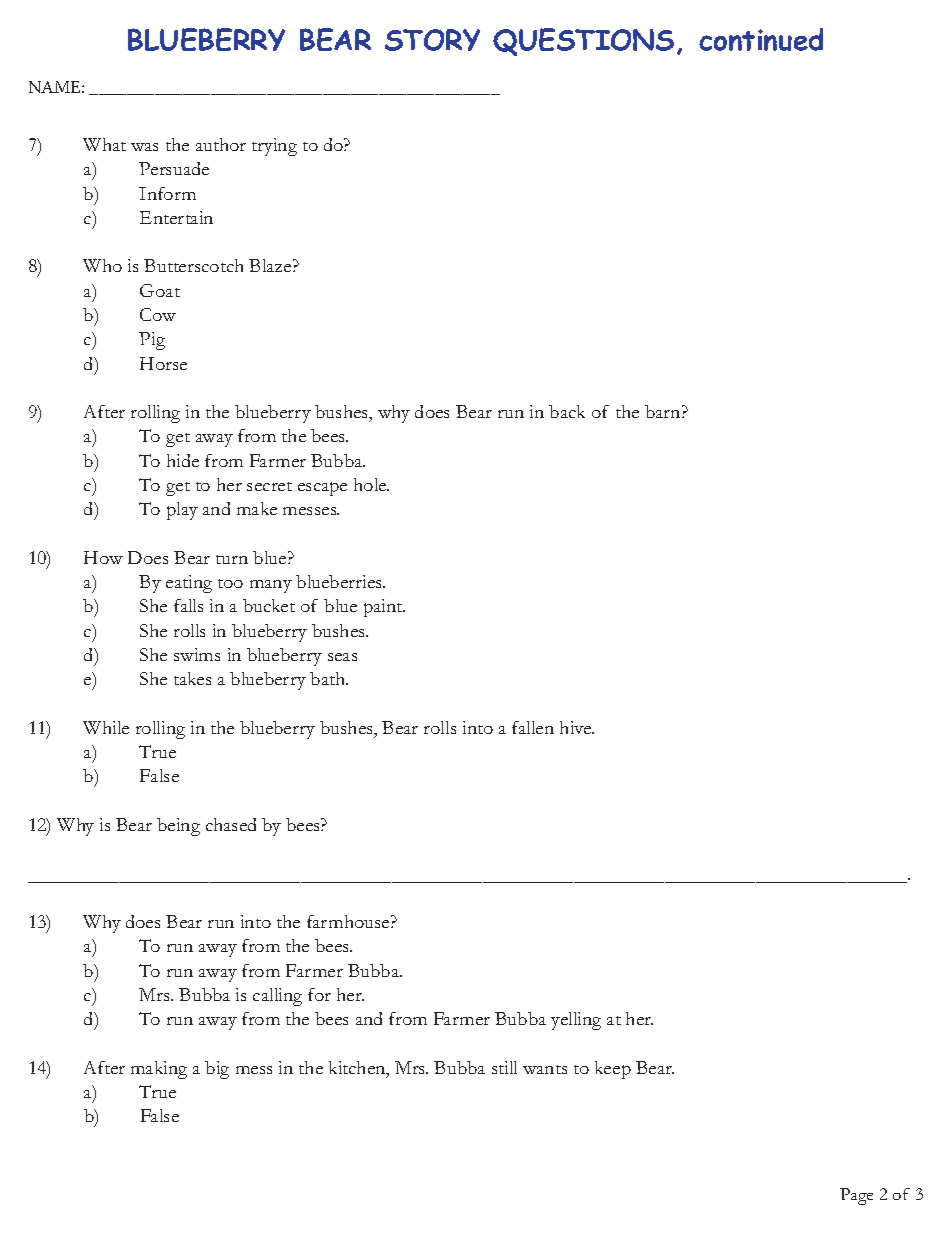 The image size is (952, 1233). I want to click on hole, so click(371, 484).
